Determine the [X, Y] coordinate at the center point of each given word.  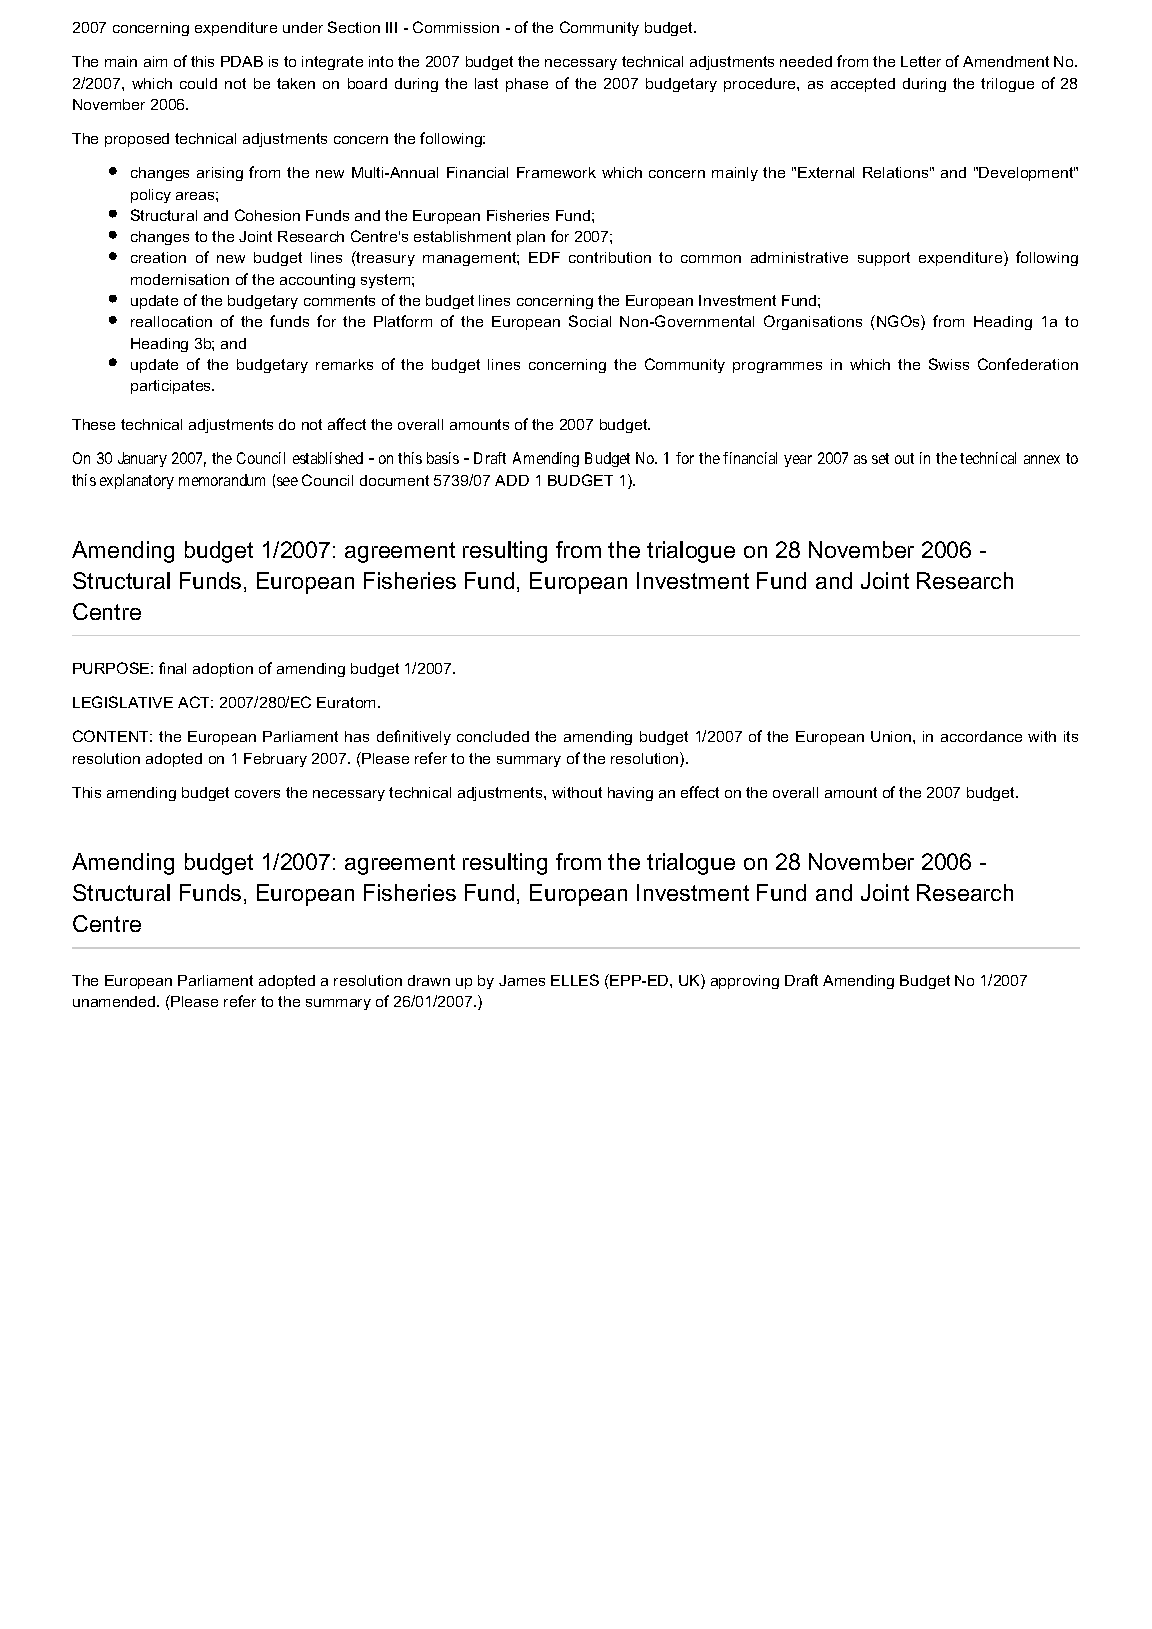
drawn [429, 980]
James [522, 980]
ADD [512, 480]
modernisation [180, 279]
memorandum [222, 480]
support [884, 259]
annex [1042, 459]
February [275, 760]
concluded [493, 736]
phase [527, 85]
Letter [921, 61]
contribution [610, 257]
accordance [981, 736]
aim [155, 61]
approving [745, 982]
